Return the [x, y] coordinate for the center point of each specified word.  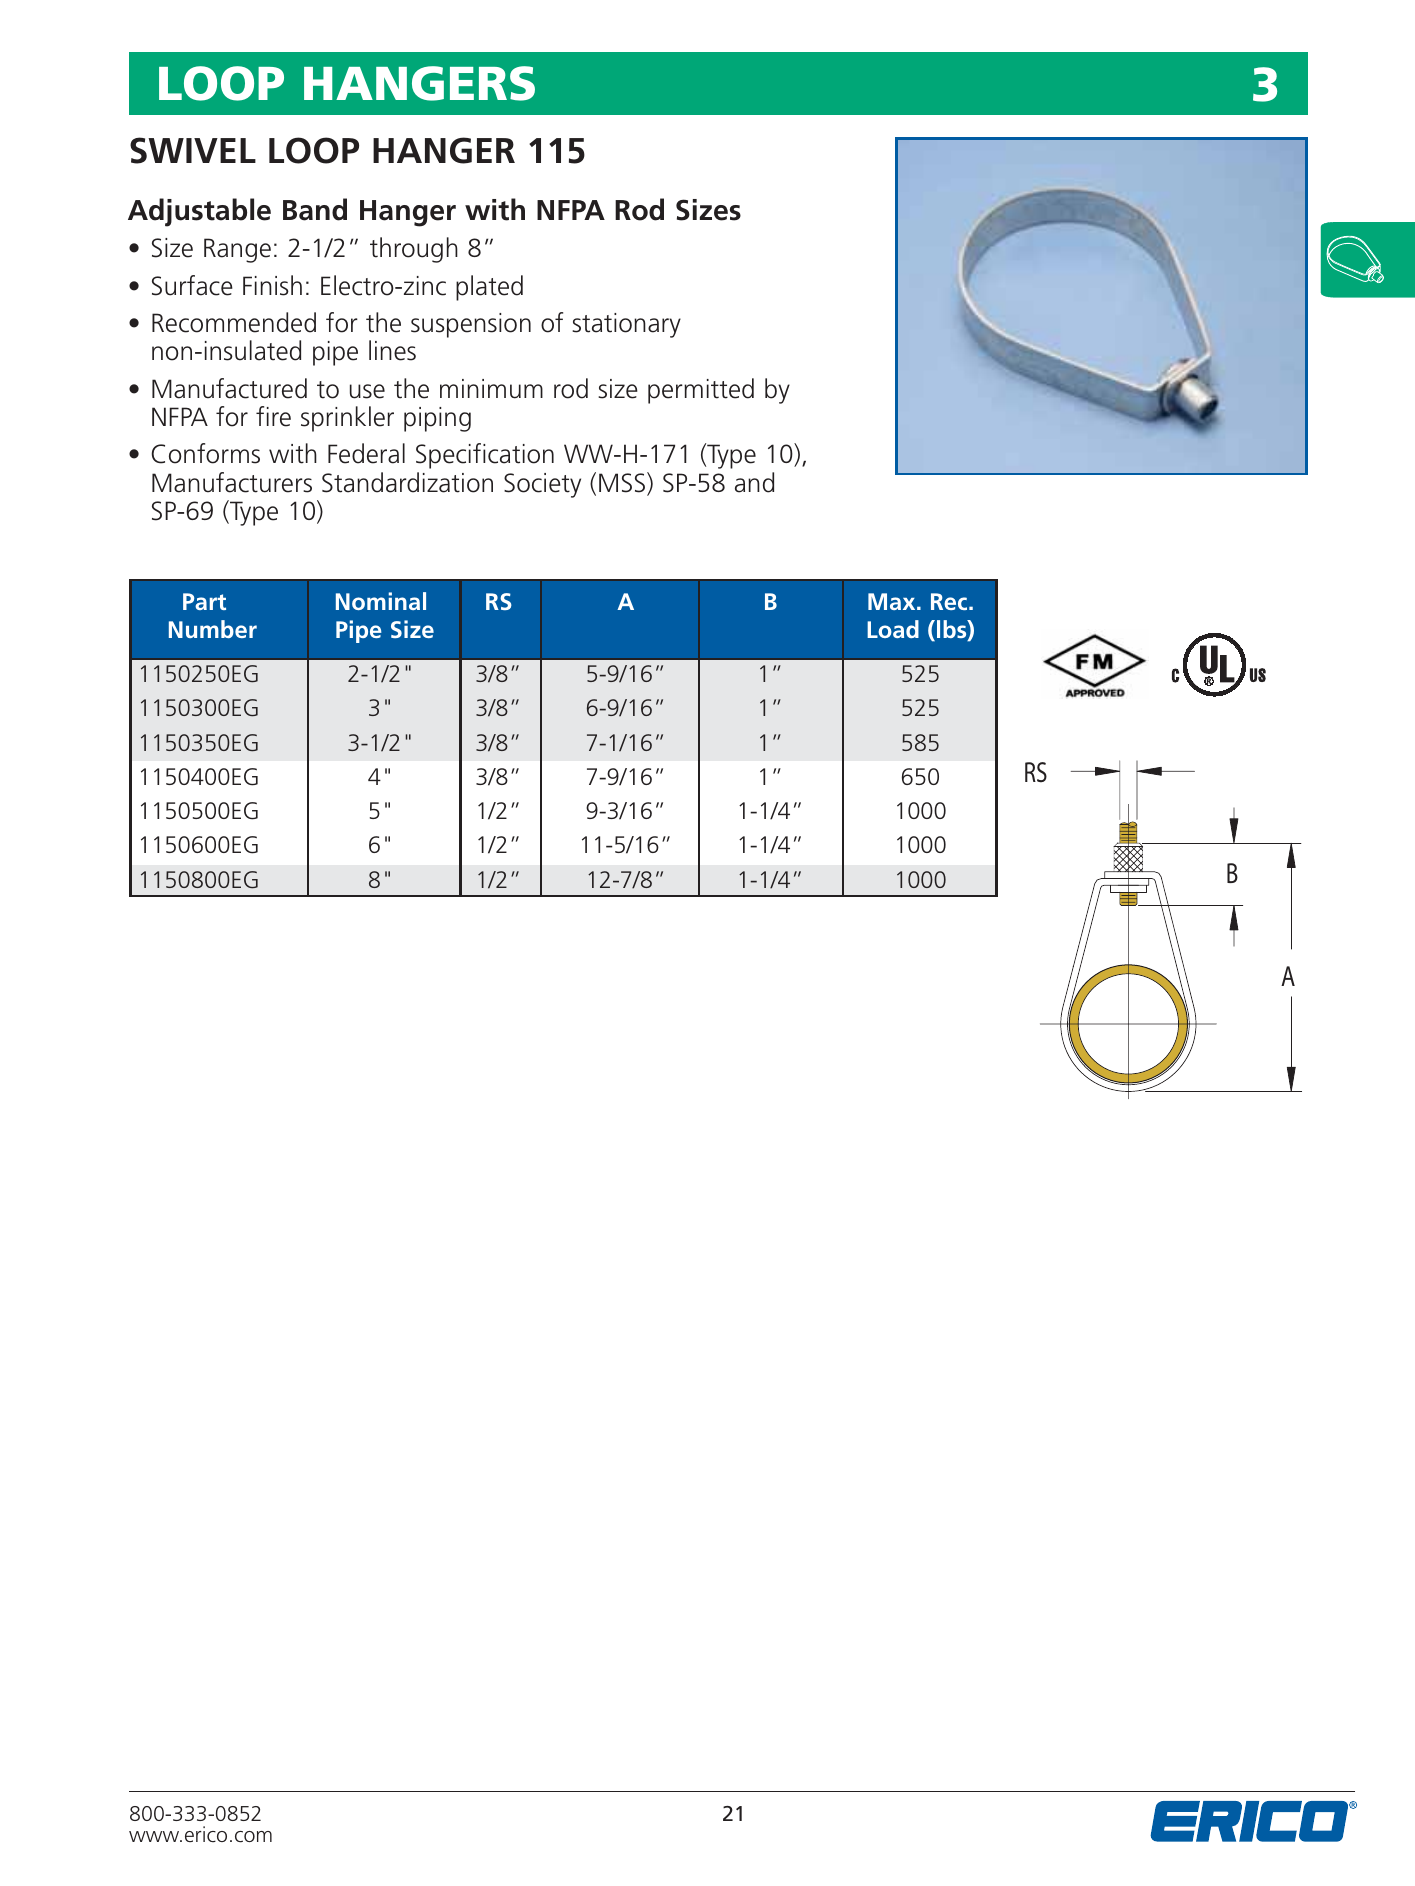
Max [893, 601]
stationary [626, 325]
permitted [701, 391]
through [414, 250]
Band [315, 209]
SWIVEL [193, 150]
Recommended [234, 322]
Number [213, 629]
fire [273, 416]
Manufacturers [232, 482]
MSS [623, 483]
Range [237, 250]
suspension [471, 325]
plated [489, 288]
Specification [485, 456]
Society [542, 485]
